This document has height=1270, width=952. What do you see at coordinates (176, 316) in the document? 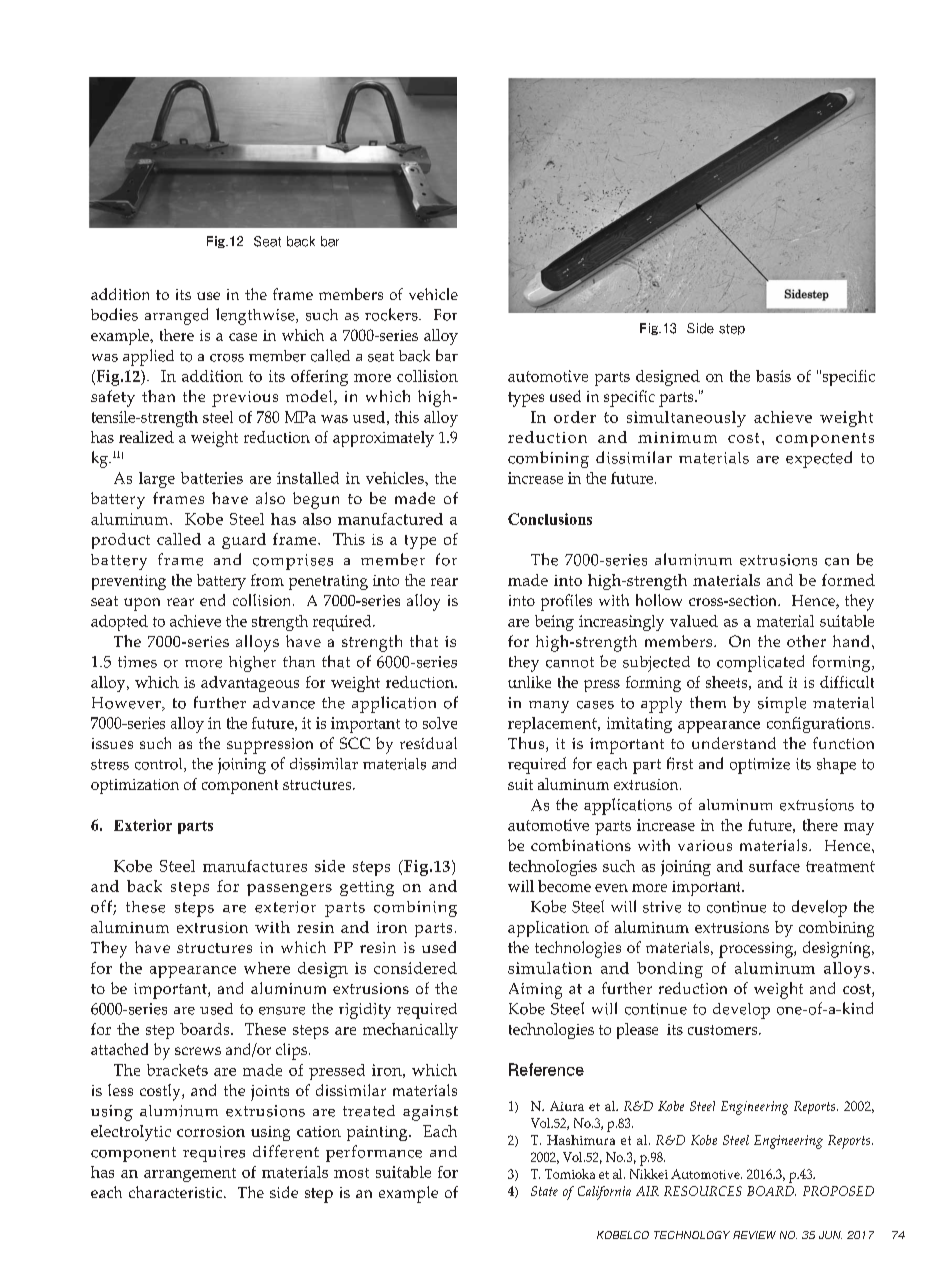
I see `arranged` at bounding box center [176, 316].
